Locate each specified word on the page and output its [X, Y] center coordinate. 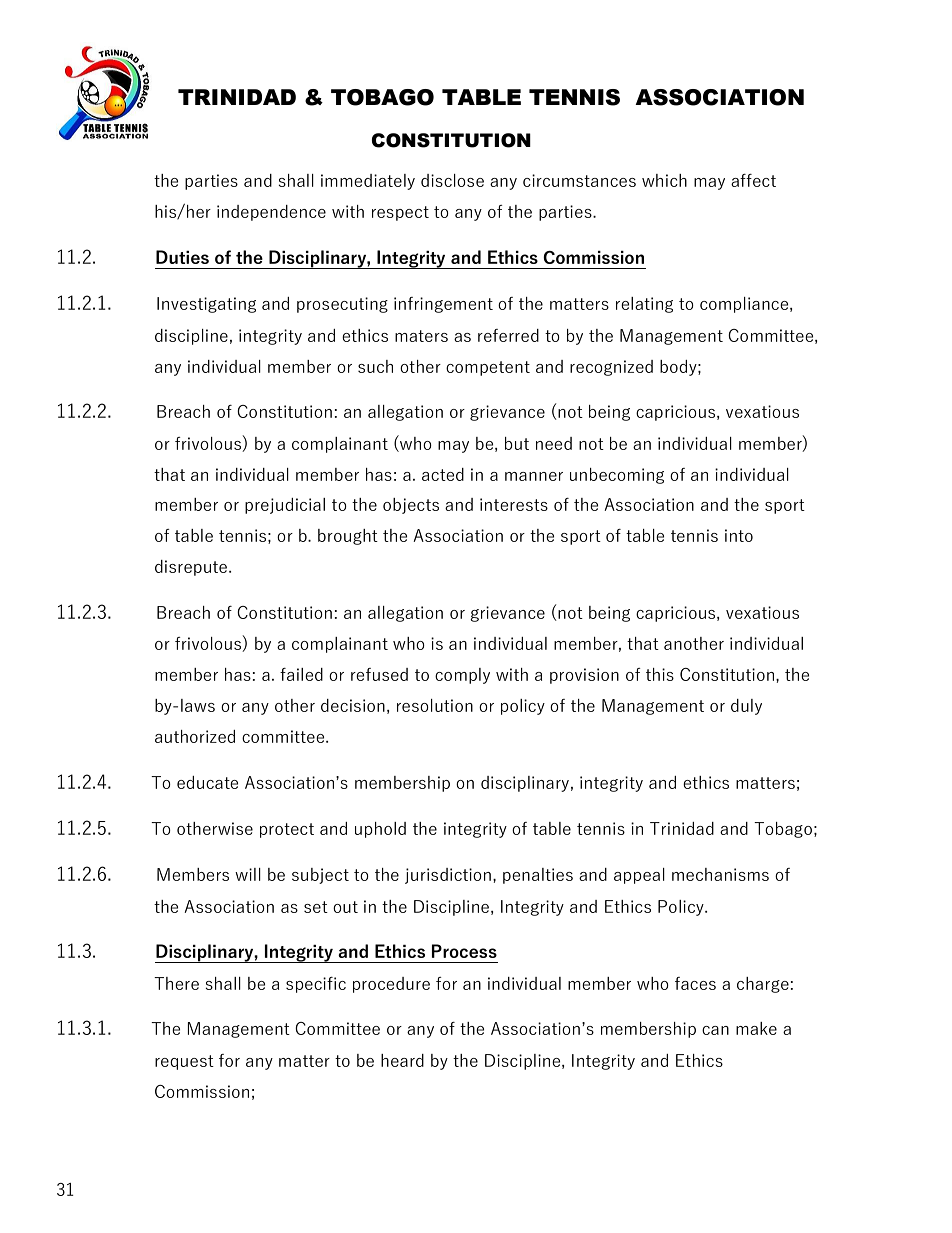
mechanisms [720, 874]
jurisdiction [448, 876]
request [184, 1062]
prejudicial [285, 506]
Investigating [206, 305]
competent [488, 368]
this [660, 674]
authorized [195, 736]
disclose [452, 180]
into [739, 535]
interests [514, 504]
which [664, 180]
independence [271, 213]
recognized [611, 368]
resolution [435, 705]
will [248, 874]
